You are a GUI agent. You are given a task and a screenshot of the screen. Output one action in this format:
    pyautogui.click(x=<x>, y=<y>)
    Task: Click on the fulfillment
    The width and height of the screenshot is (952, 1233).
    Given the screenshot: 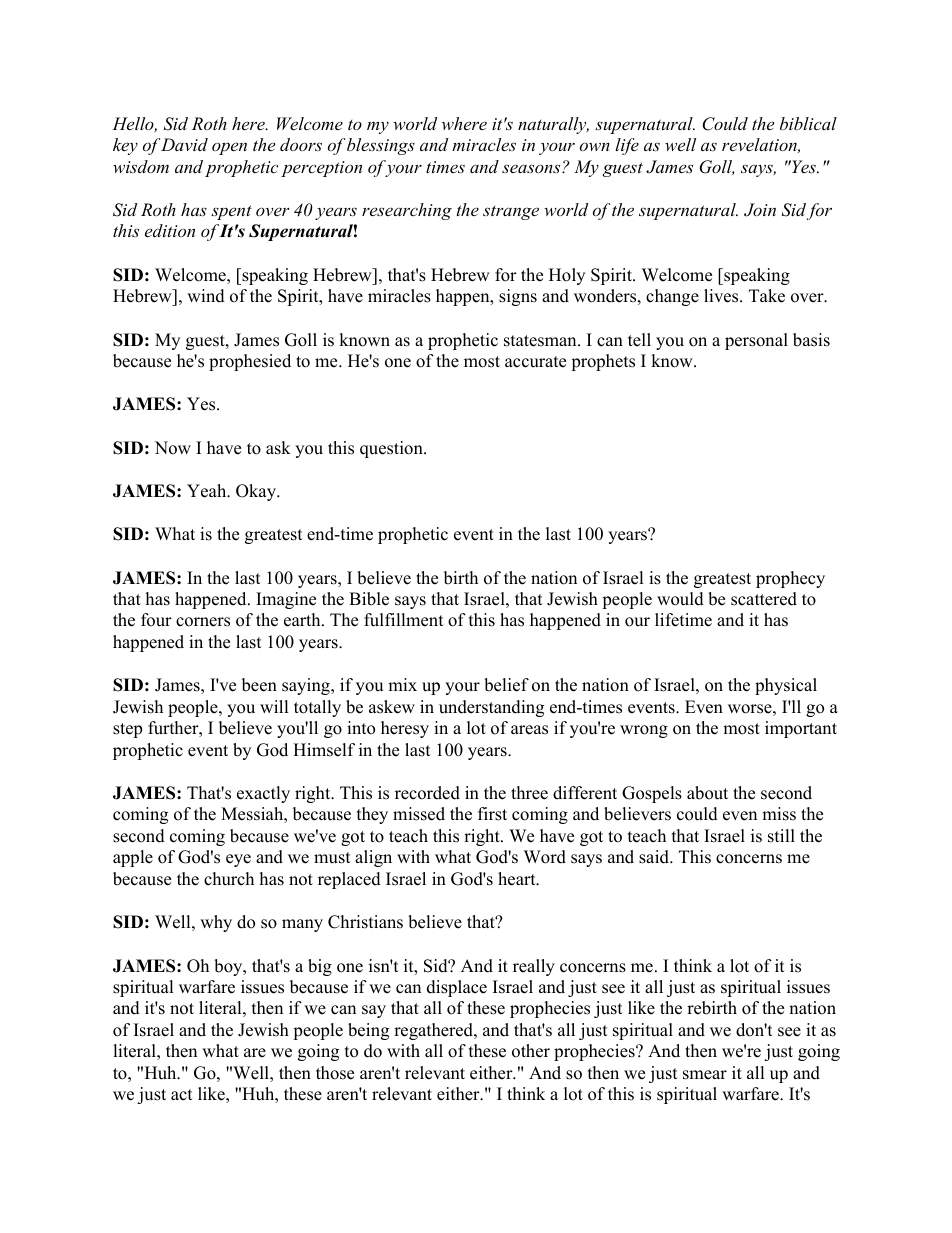 What is the action you would take?
    pyautogui.click(x=404, y=620)
